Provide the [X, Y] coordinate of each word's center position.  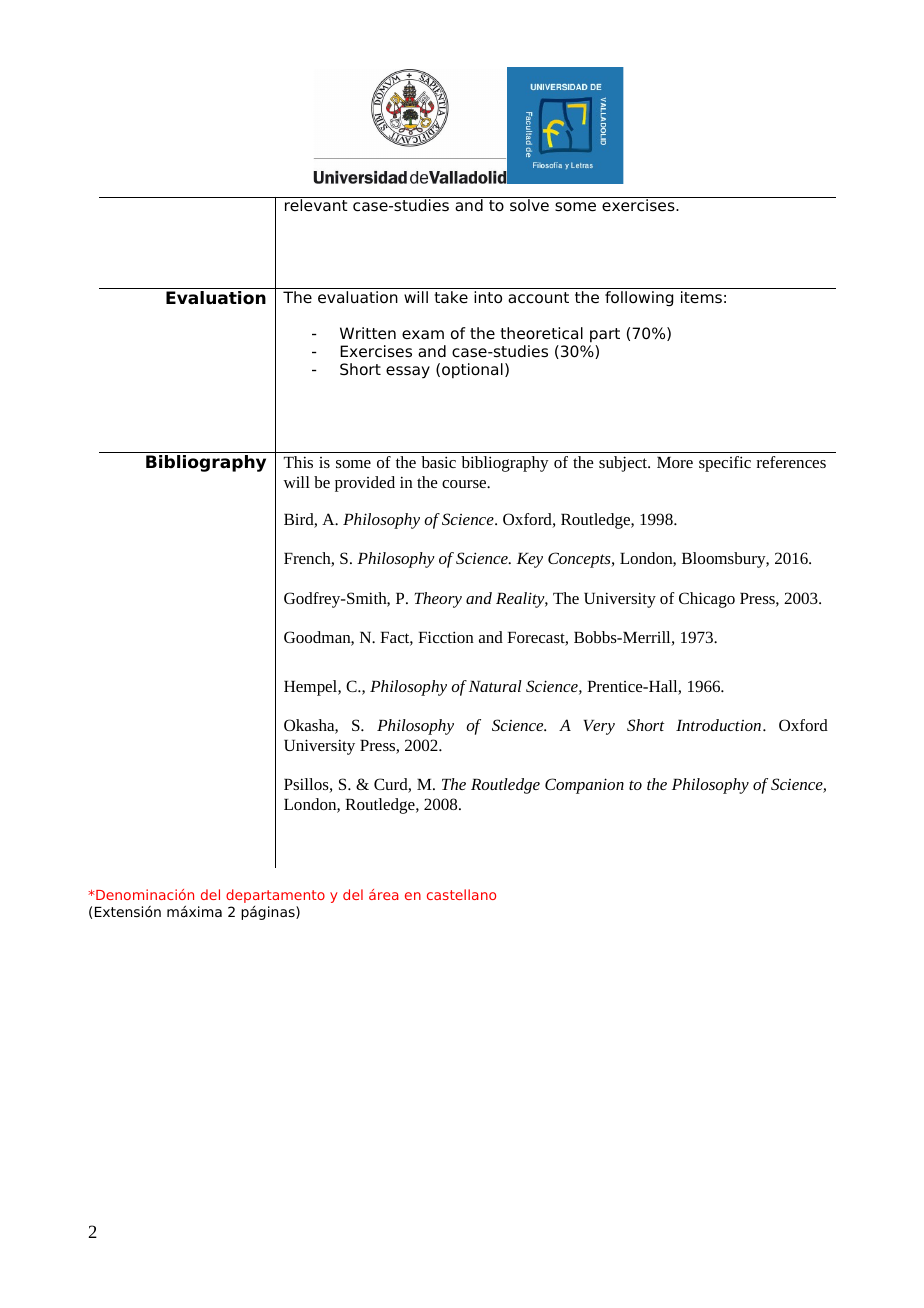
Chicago [707, 600]
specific [725, 464]
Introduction [718, 725]
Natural [495, 686]
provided [365, 484]
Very [599, 727]
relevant [316, 205]
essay [408, 372]
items [701, 297]
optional [472, 371]
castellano [461, 894]
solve [529, 205]
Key [530, 560]
